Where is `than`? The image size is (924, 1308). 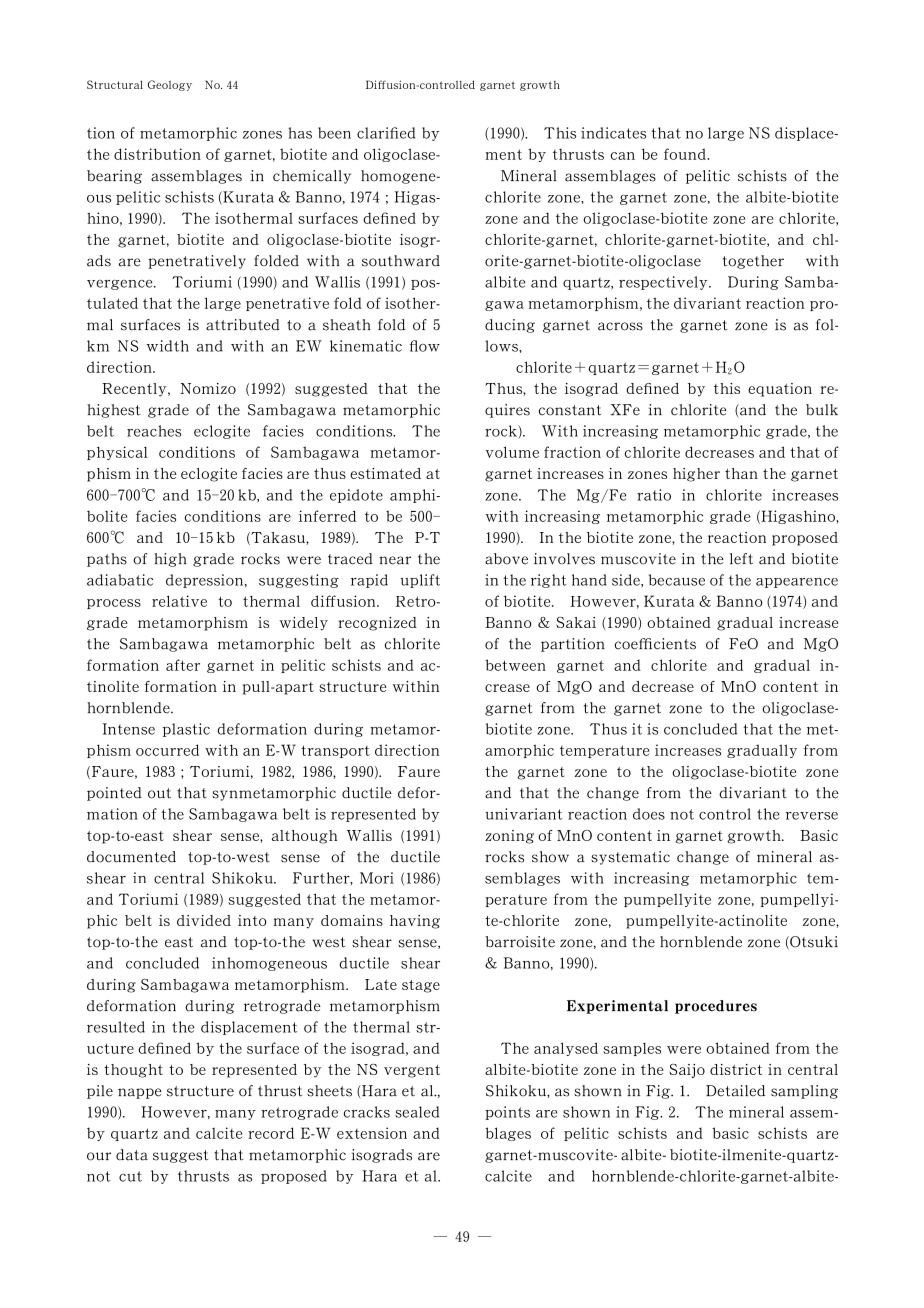 than is located at coordinates (741, 473).
